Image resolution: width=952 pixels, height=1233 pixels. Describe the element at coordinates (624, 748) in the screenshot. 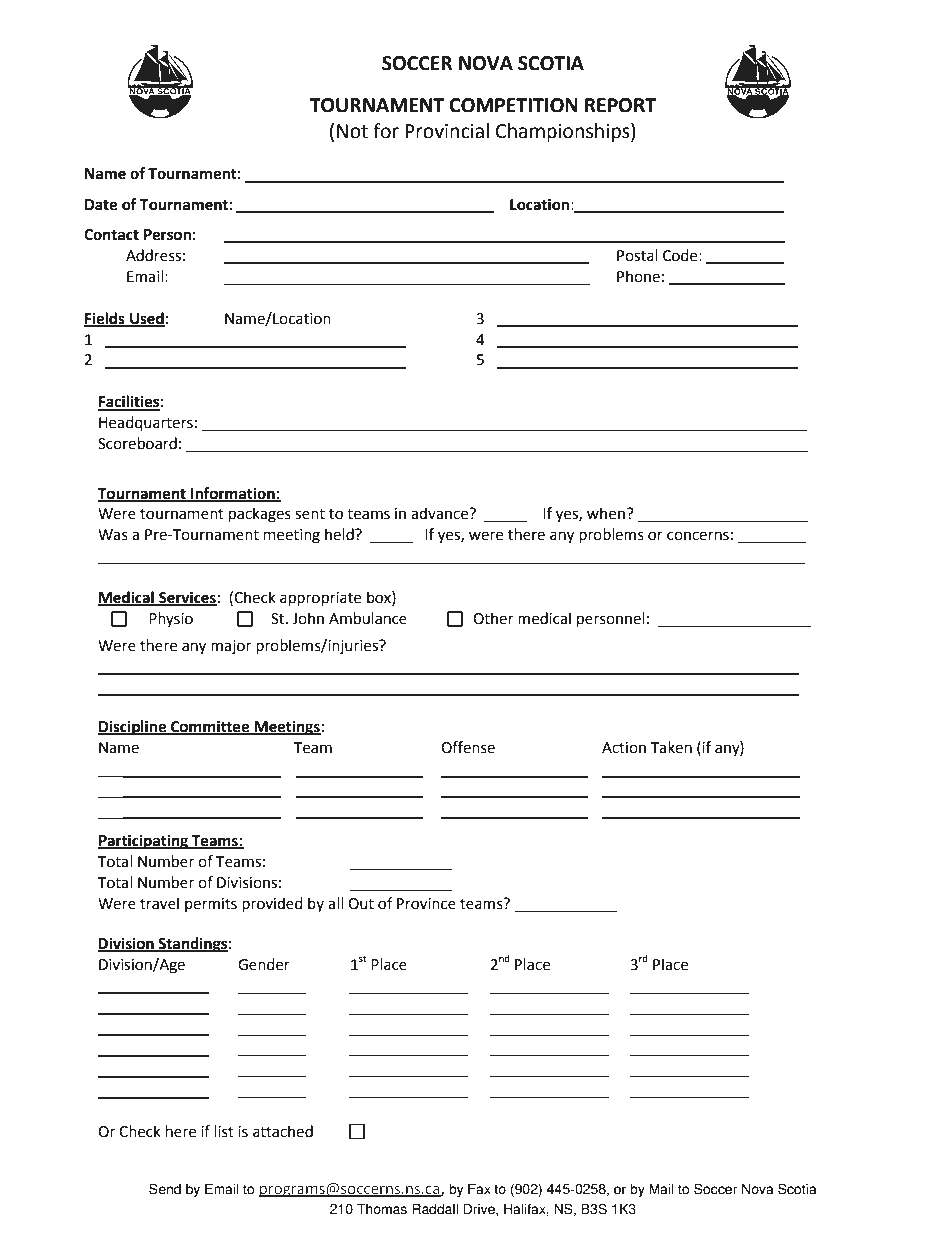

I see `Action` at that location.
